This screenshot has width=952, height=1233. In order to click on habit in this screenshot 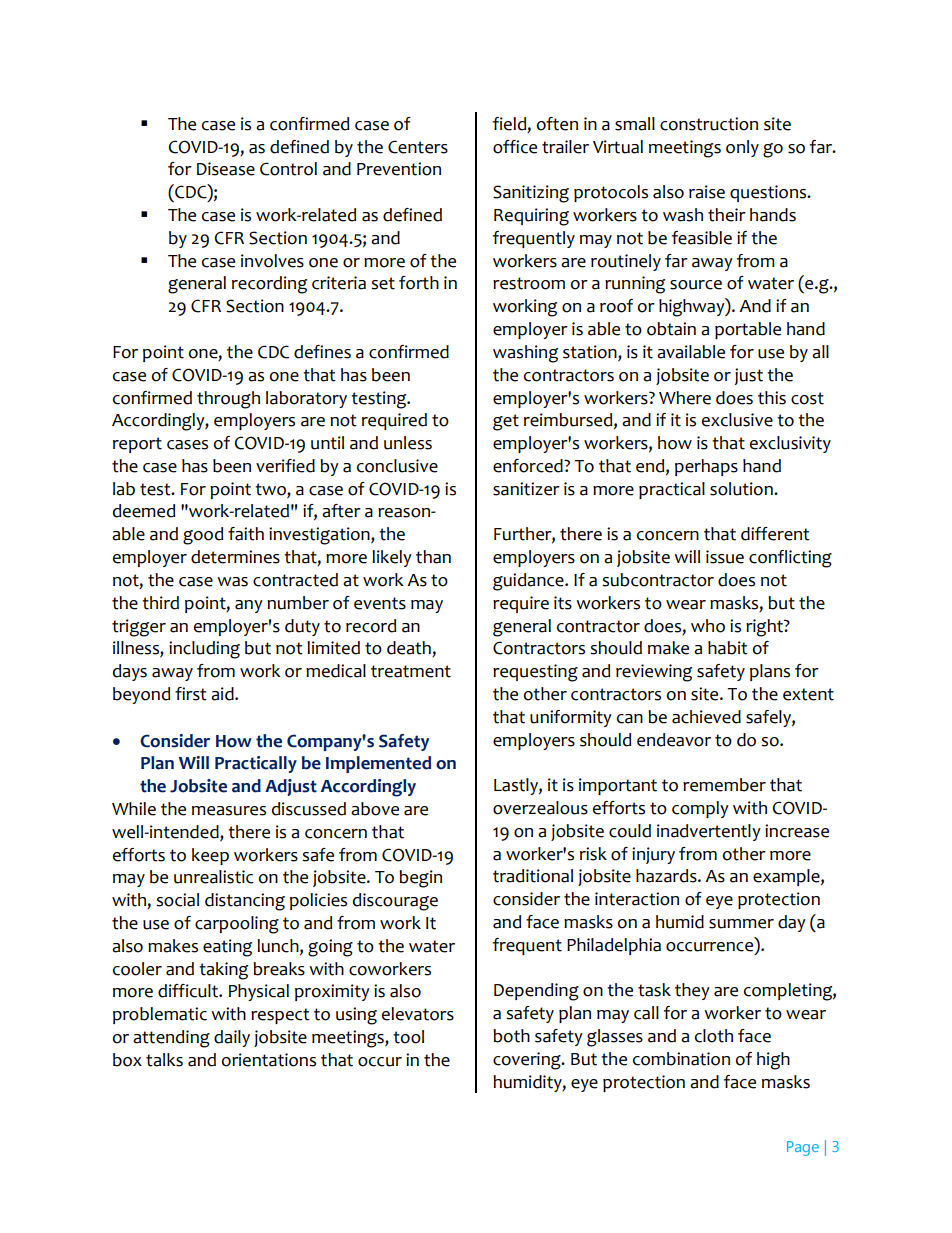, I will do `click(728, 648)`.
